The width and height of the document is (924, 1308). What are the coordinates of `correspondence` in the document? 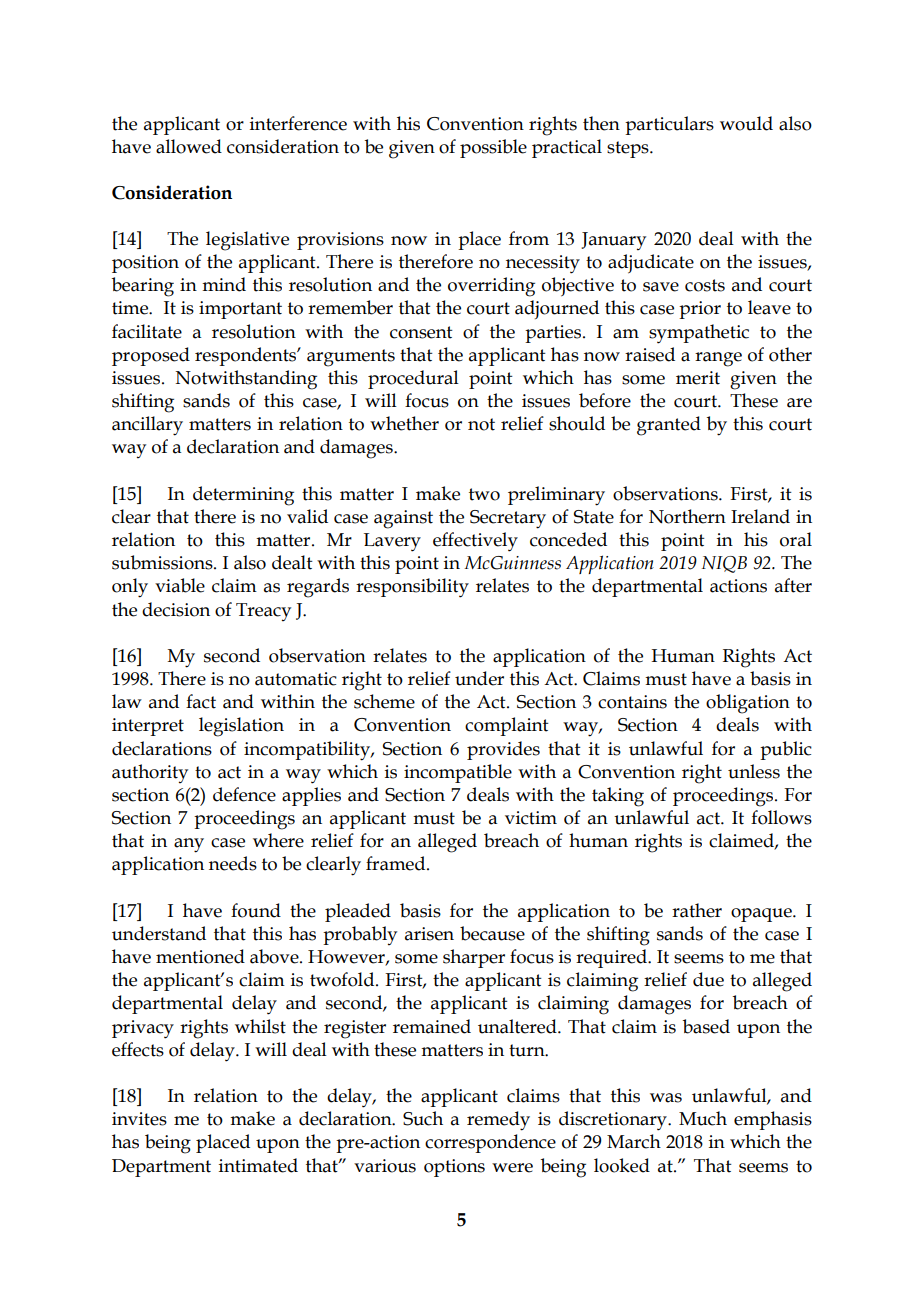 It's located at (490, 1143).
